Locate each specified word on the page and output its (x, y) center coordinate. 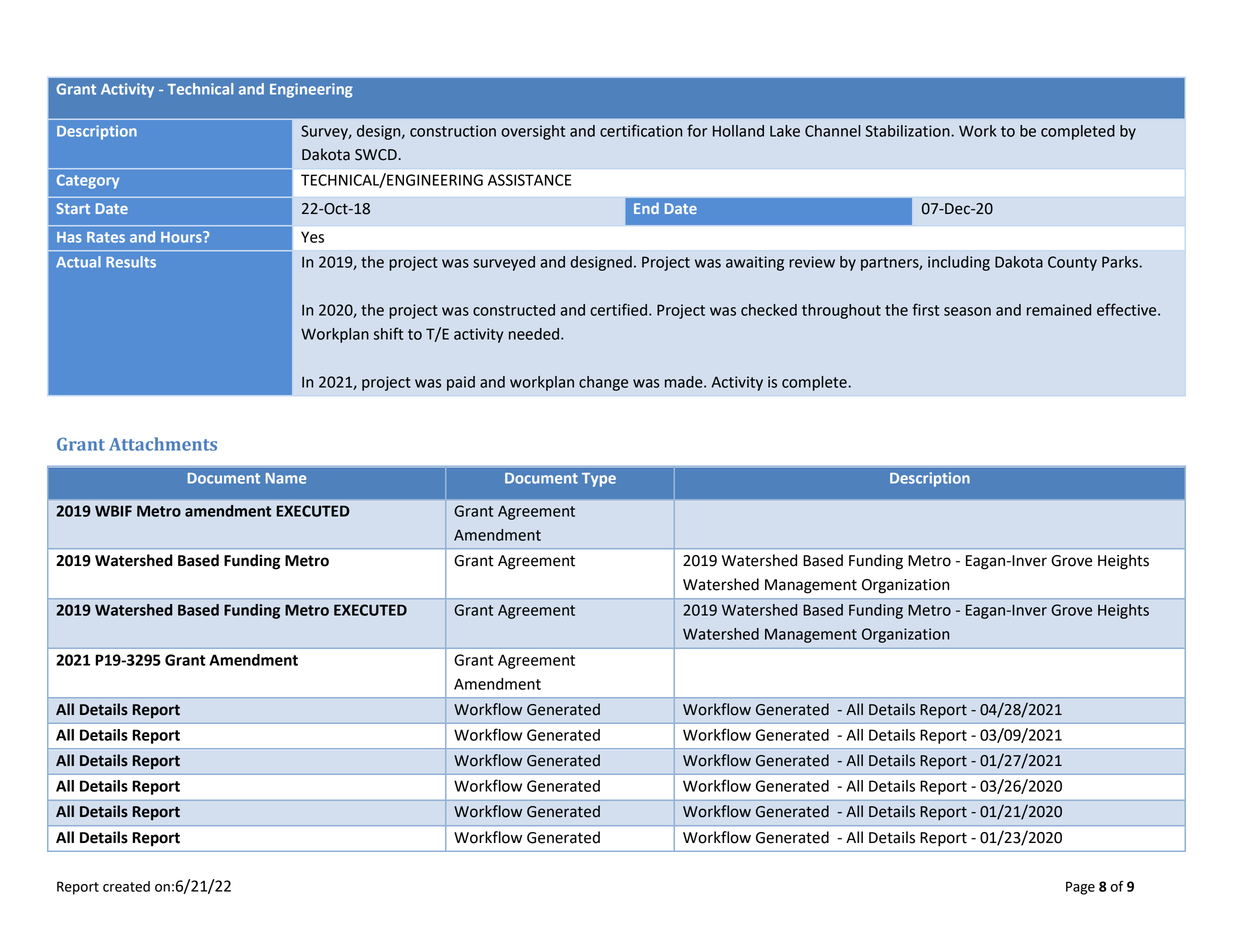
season (967, 311)
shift (388, 333)
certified (618, 309)
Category (88, 181)
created (126, 886)
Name (286, 478)
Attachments (163, 444)
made (685, 382)
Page (1080, 888)
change (603, 383)
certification (641, 130)
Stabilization (908, 131)
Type (599, 480)
